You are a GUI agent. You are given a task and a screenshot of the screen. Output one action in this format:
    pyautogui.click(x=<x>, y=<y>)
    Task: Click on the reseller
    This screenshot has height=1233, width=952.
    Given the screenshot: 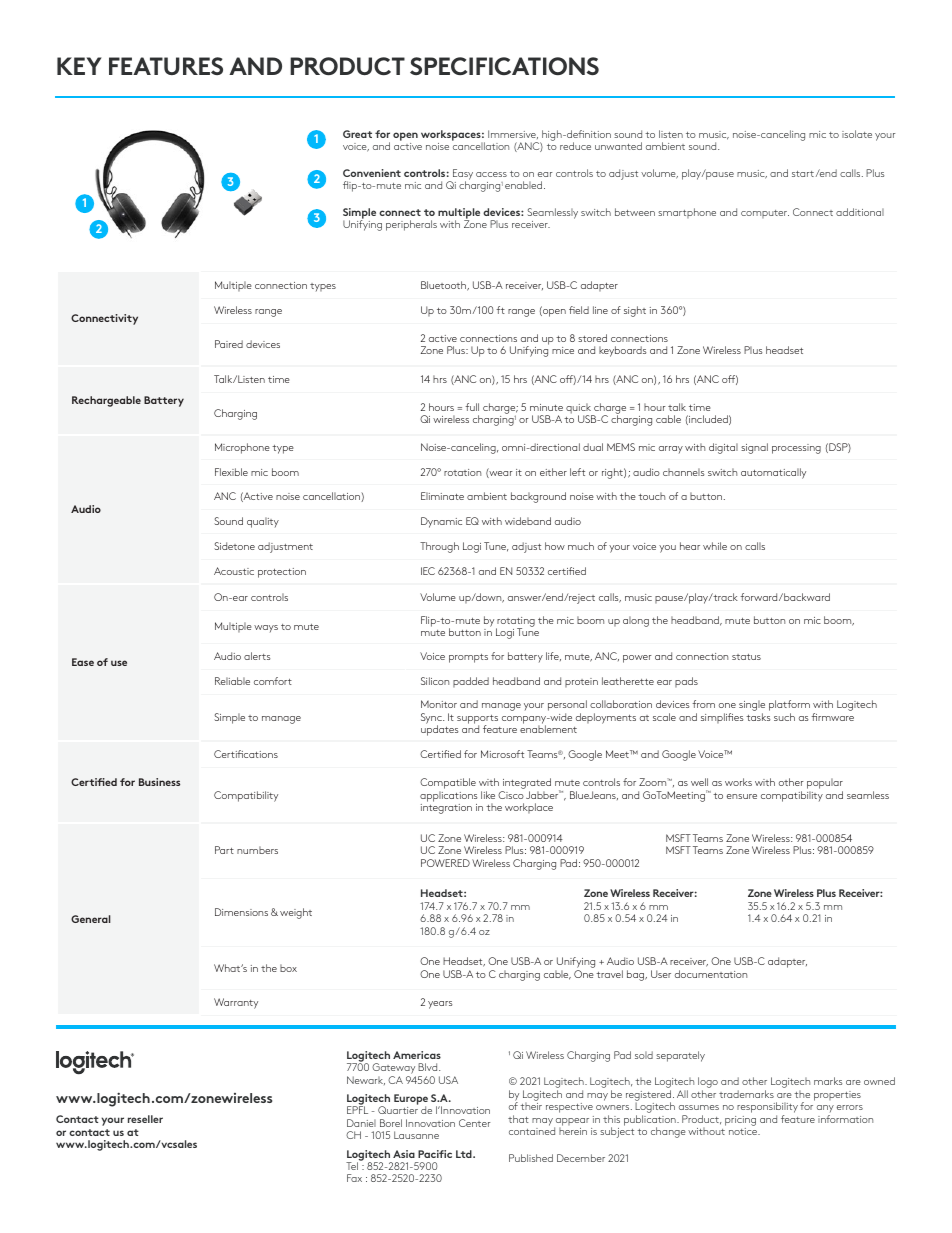 What is the action you would take?
    pyautogui.click(x=145, y=1119)
